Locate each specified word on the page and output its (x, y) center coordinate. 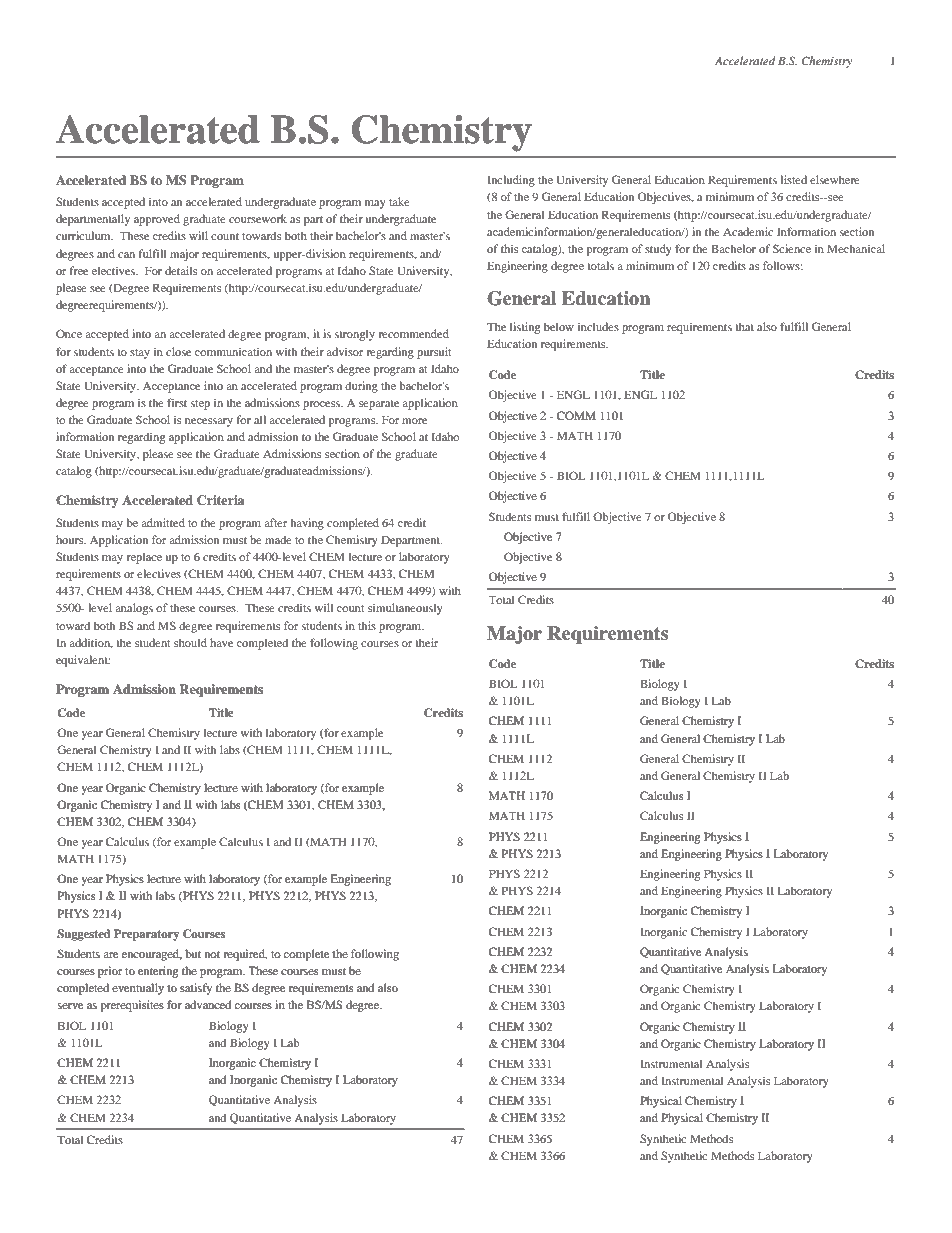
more (414, 421)
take (399, 201)
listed (793, 179)
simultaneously (405, 609)
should (190, 642)
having (307, 524)
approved (157, 220)
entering (158, 972)
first (177, 402)
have (221, 642)
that (744, 326)
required (245, 955)
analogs (134, 609)
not (212, 954)
